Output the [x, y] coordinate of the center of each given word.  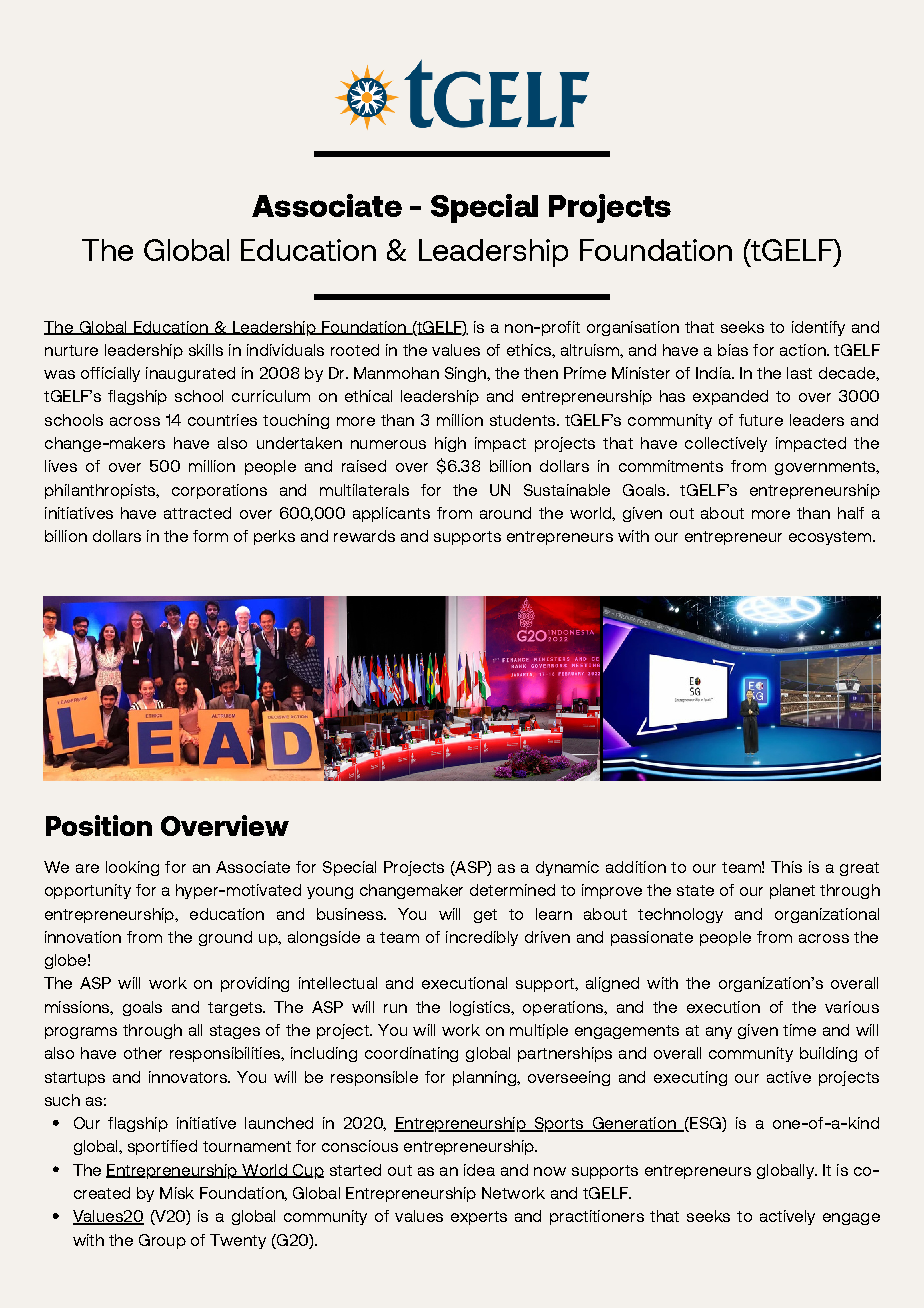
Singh [466, 374]
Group [162, 1241]
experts [479, 1218]
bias [733, 350]
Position [99, 825]
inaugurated [190, 374]
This [786, 867]
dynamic [567, 868]
